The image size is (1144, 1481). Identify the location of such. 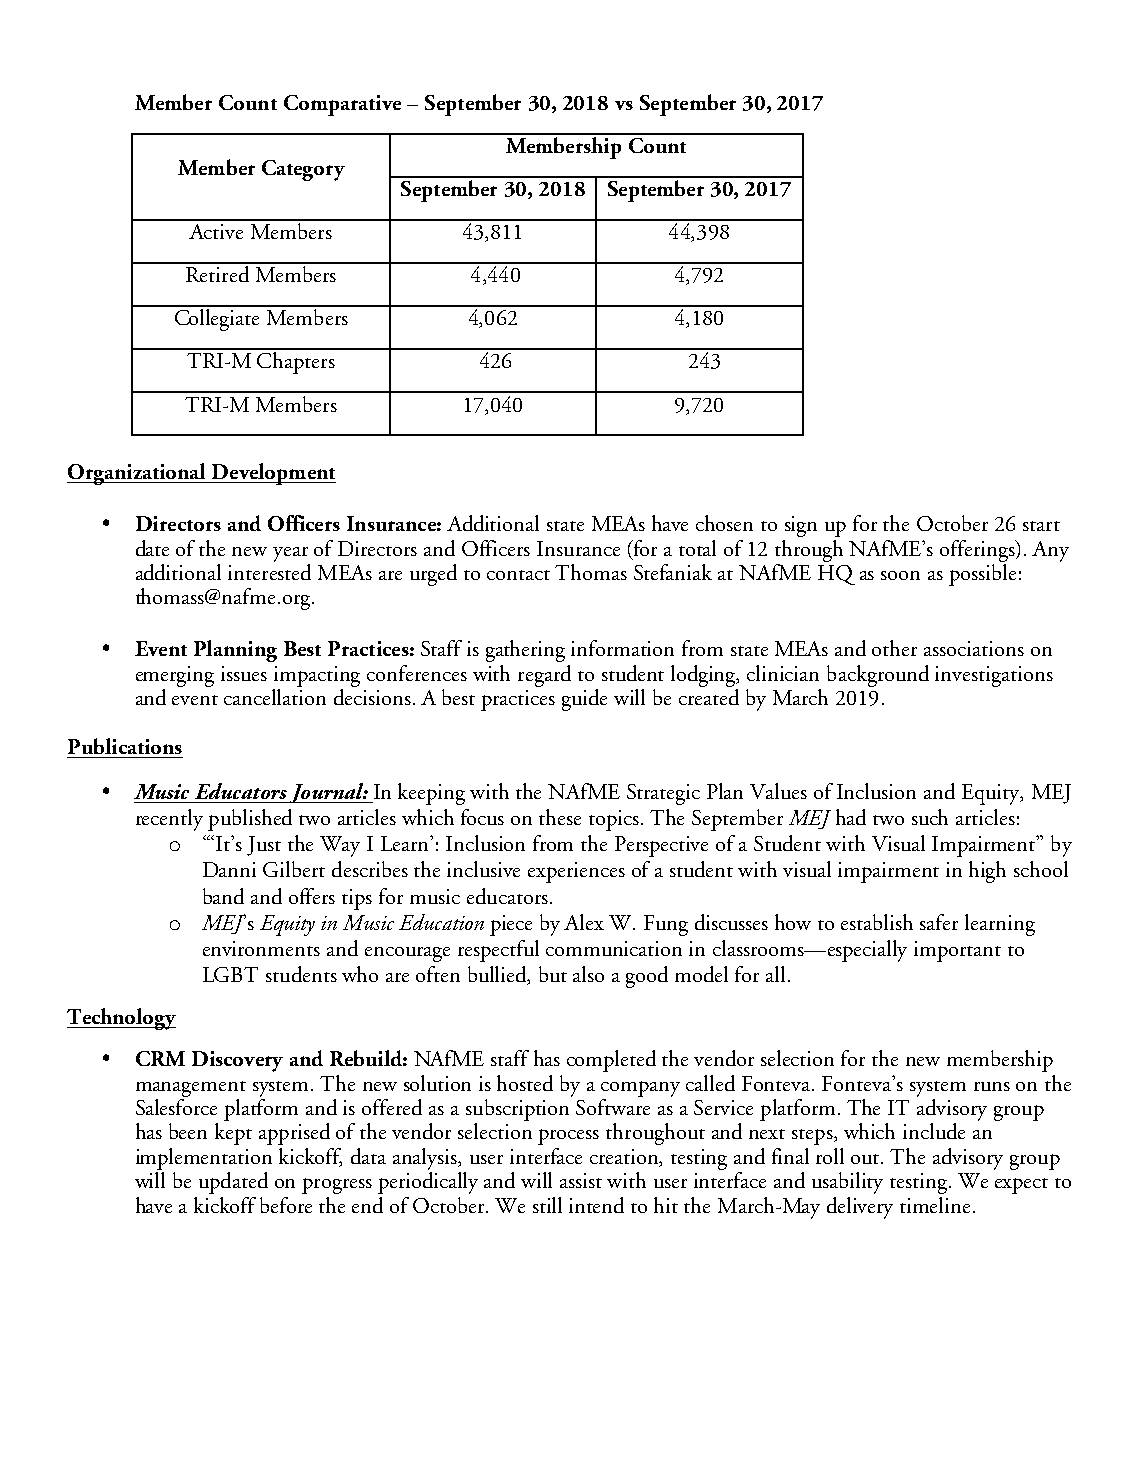
(930, 817).
